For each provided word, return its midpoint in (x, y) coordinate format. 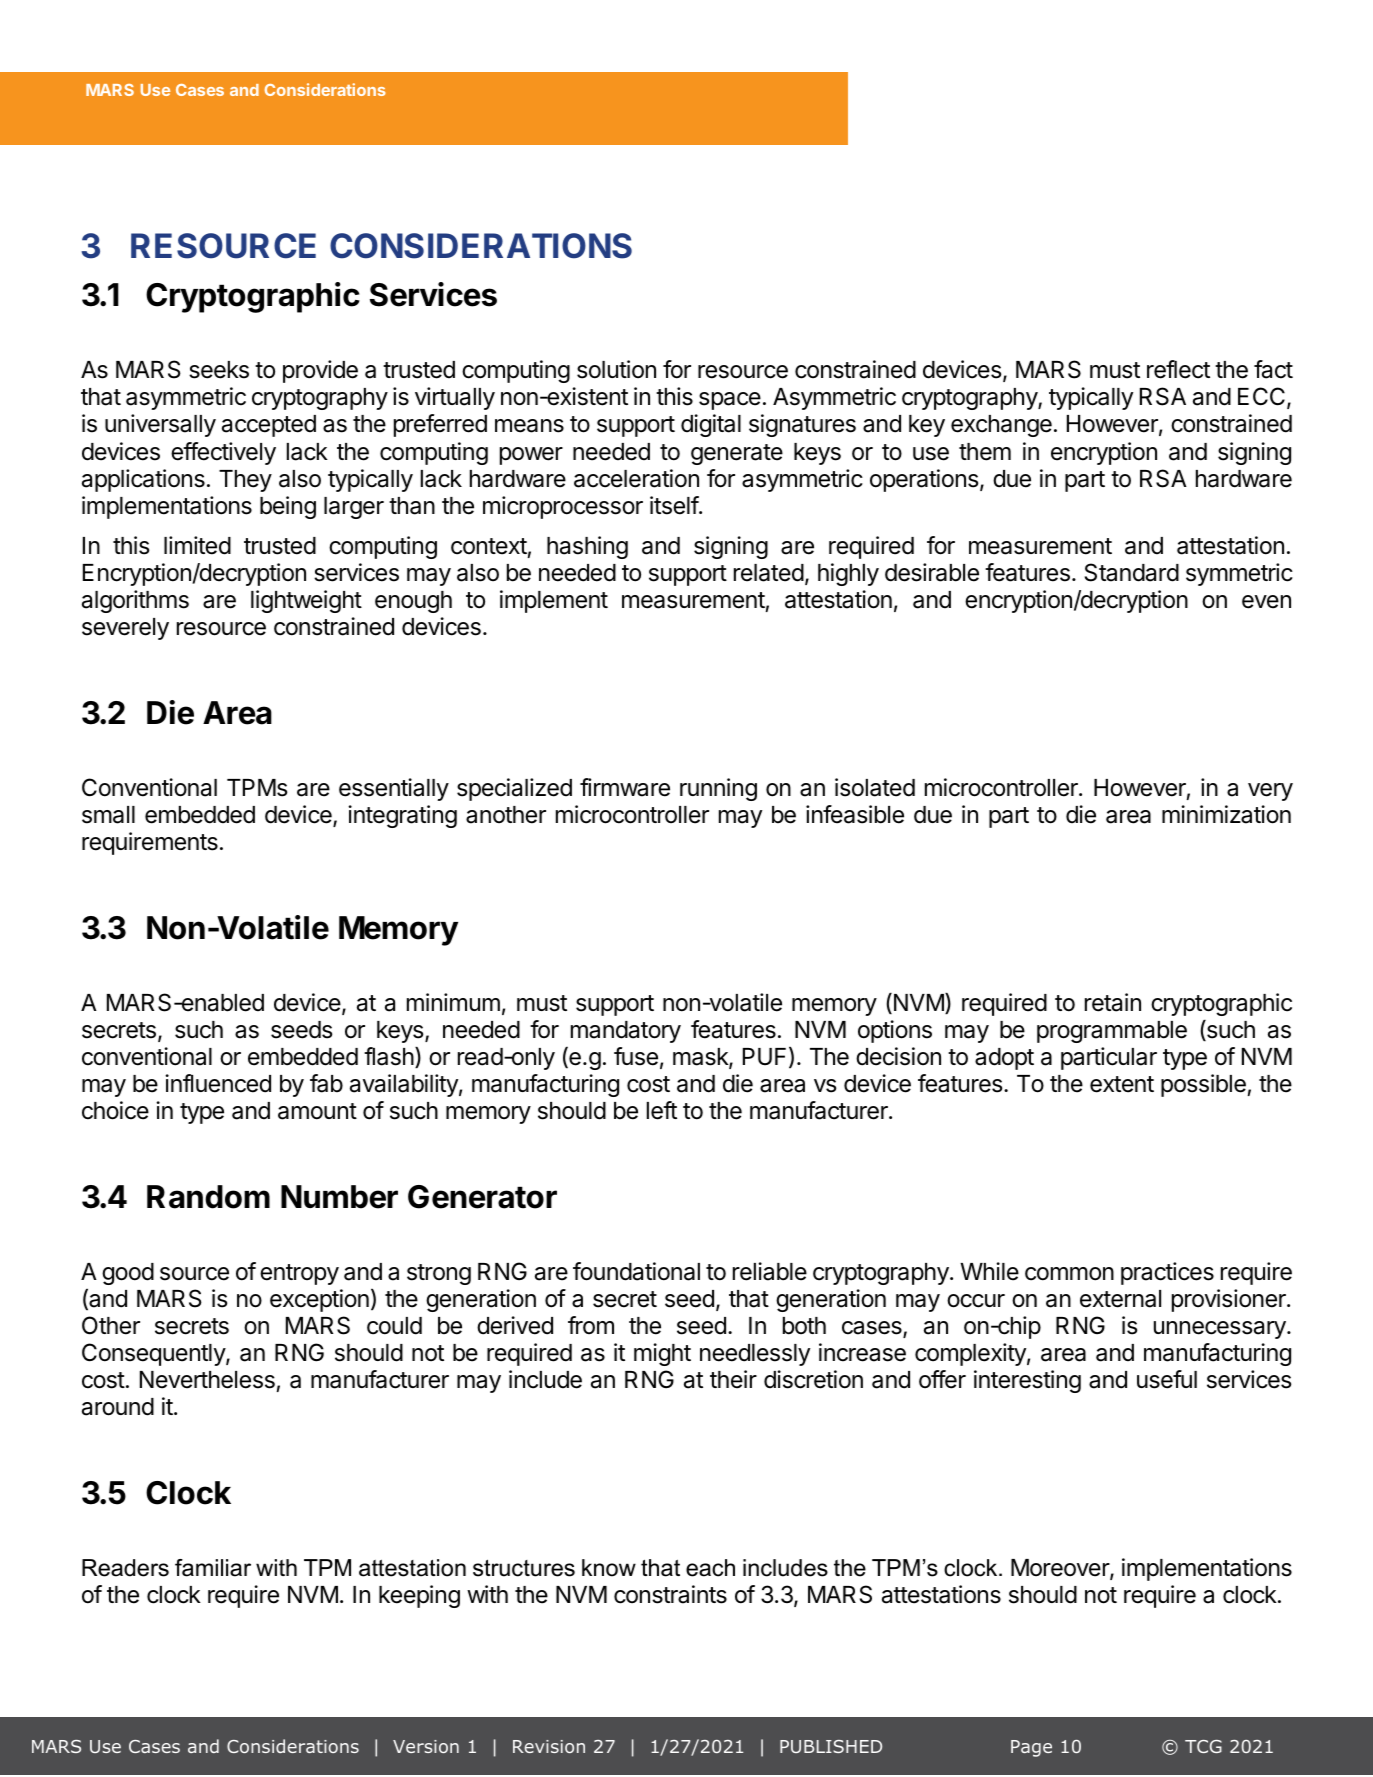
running (718, 789)
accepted (269, 426)
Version (426, 1746)
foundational (636, 1271)
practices (1167, 1273)
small (108, 815)
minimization (1226, 814)
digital (711, 425)
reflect (1178, 369)
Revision (549, 1746)
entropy (299, 1274)
